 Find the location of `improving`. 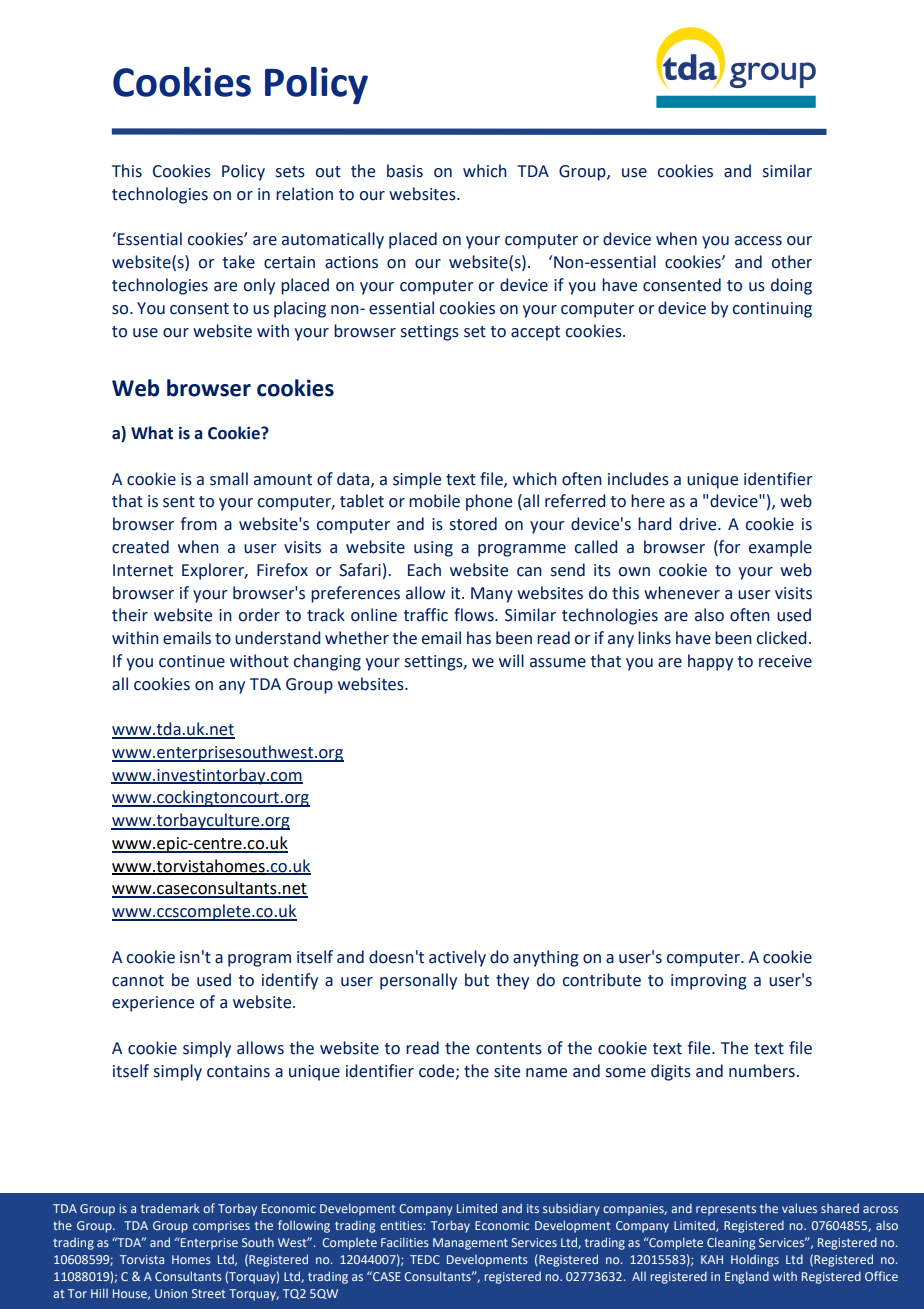

improving is located at coordinates (709, 982).
